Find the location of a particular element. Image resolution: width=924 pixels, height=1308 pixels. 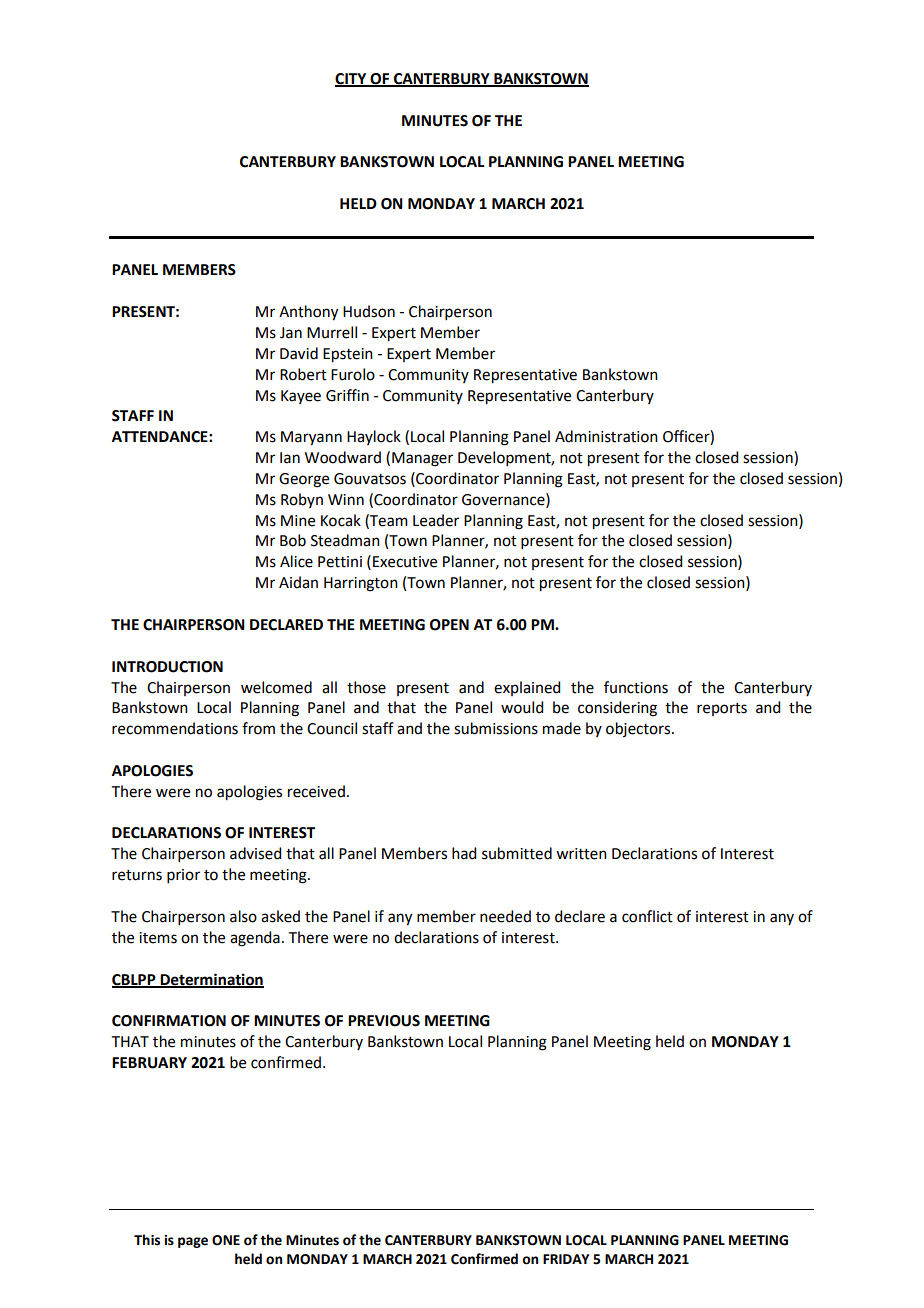

FRIDAY is located at coordinates (566, 1259).
